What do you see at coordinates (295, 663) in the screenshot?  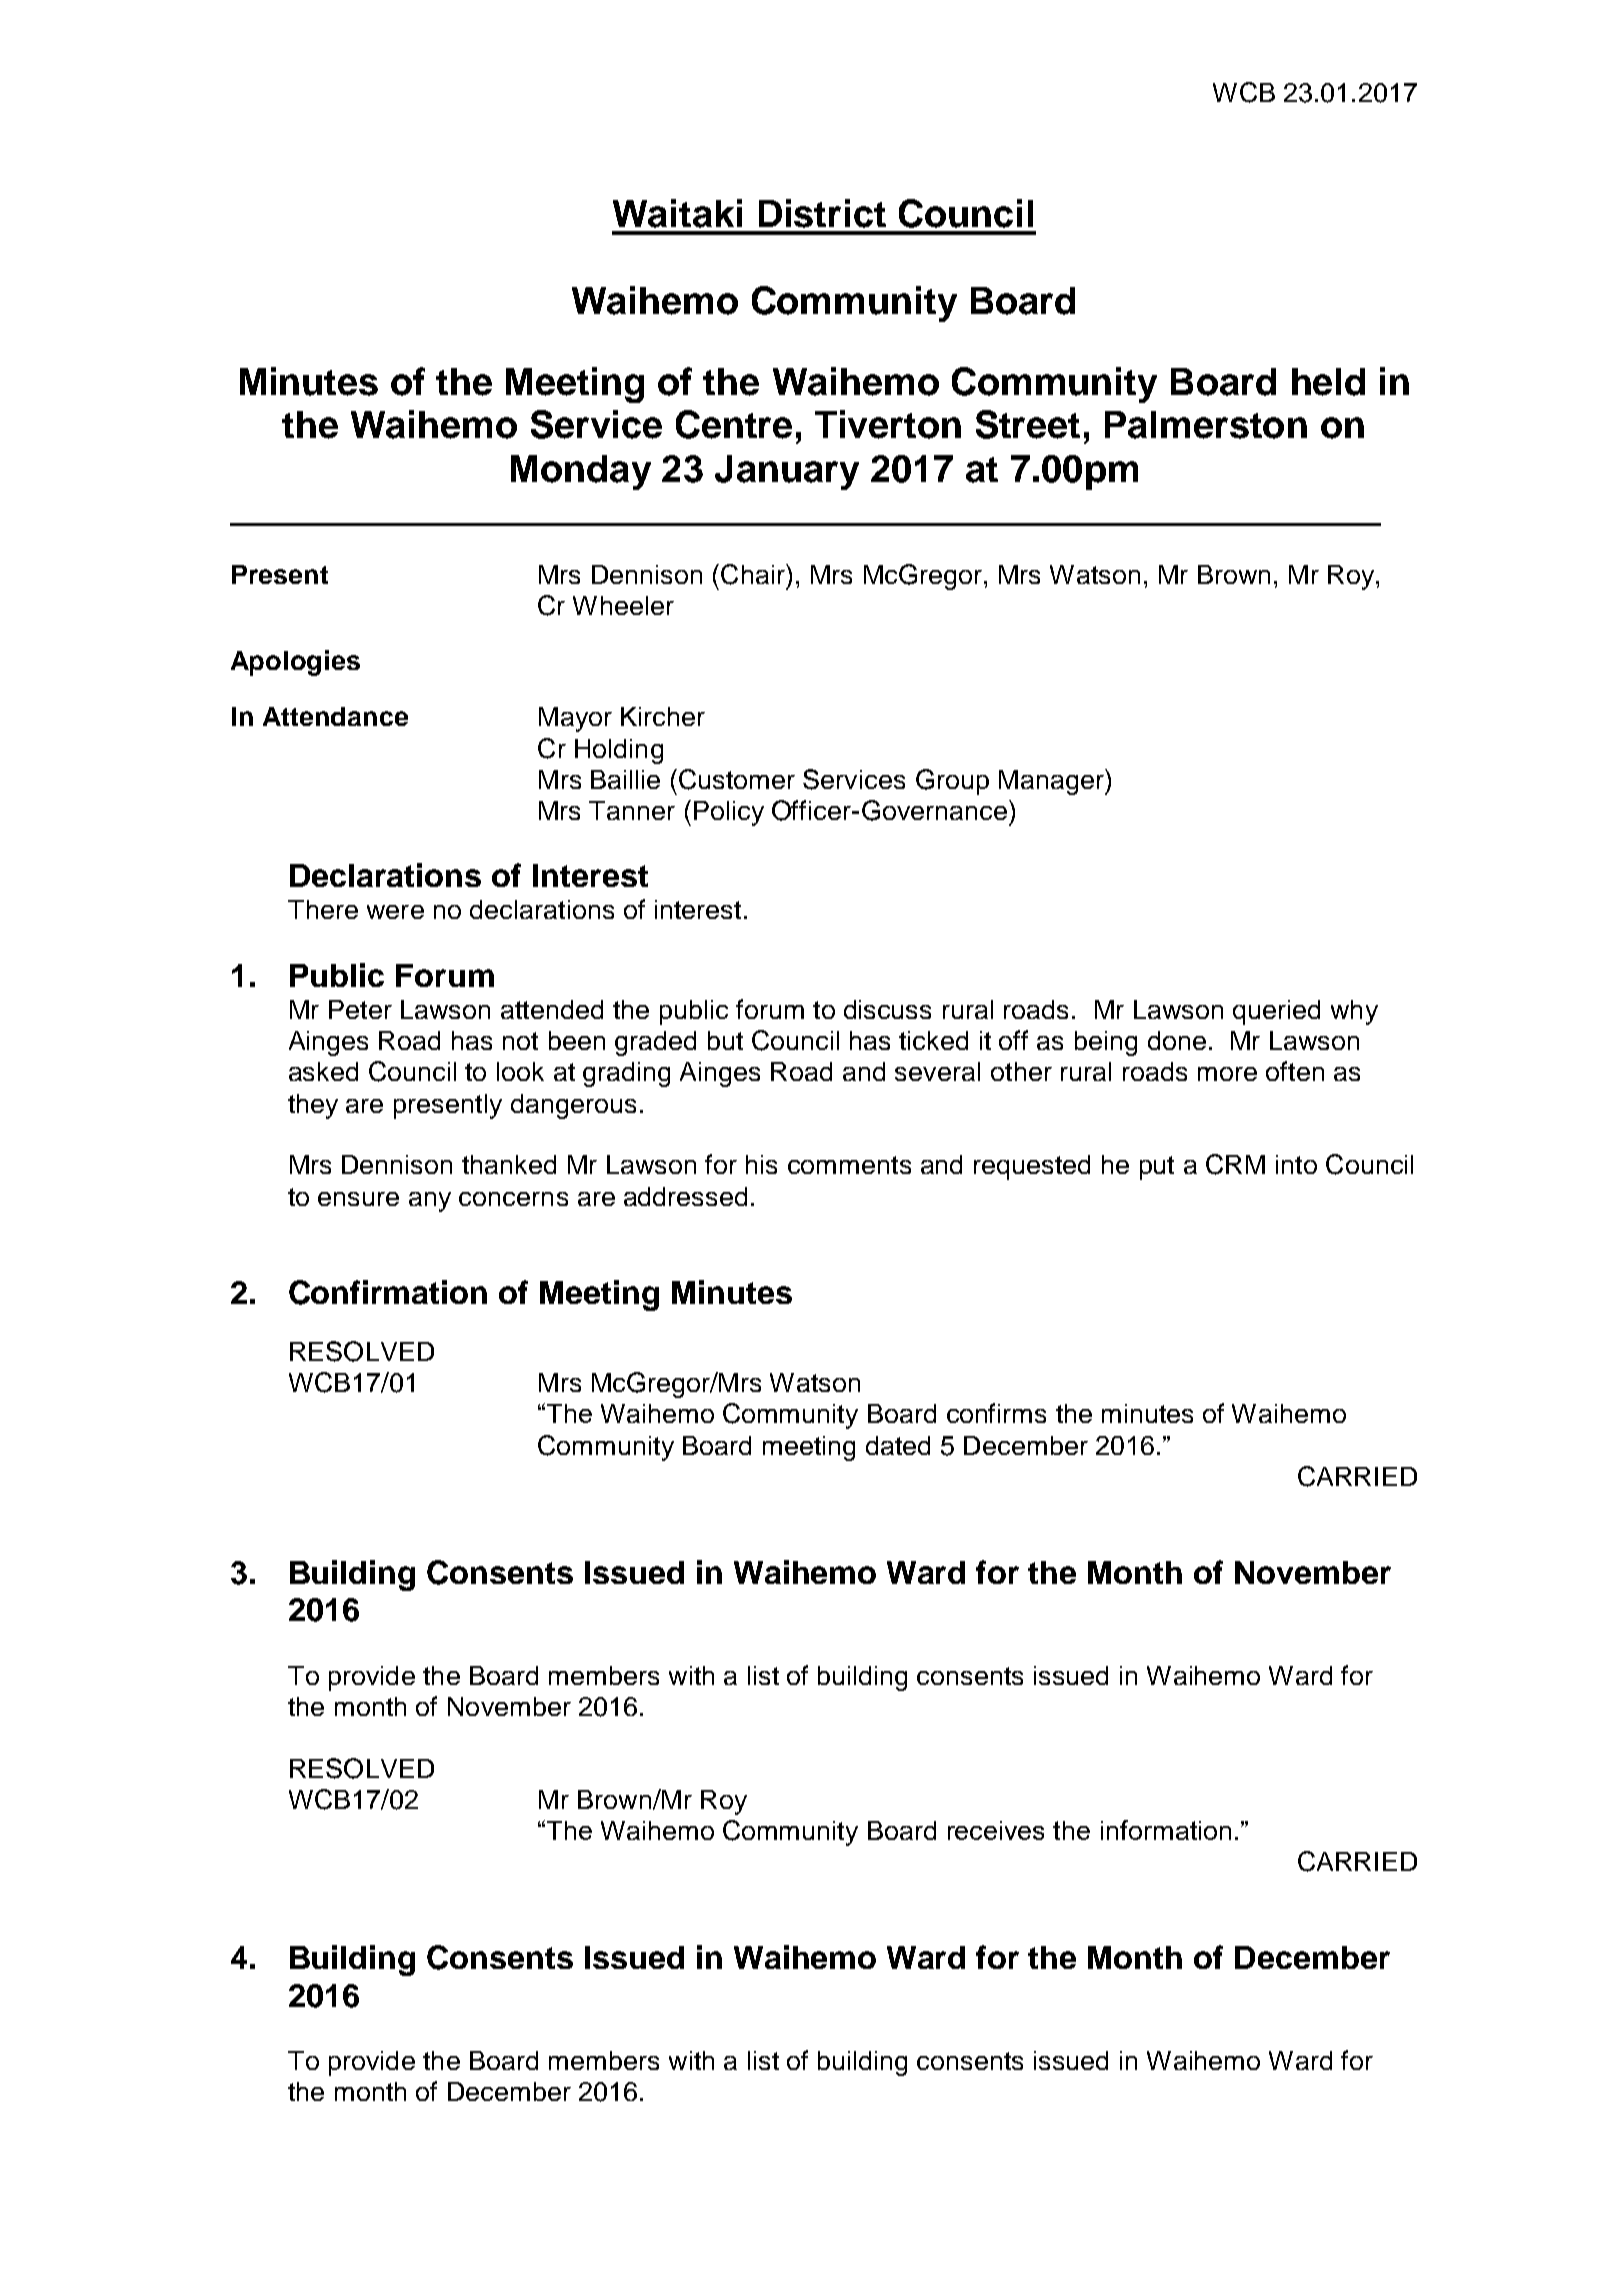 I see `Apologies` at bounding box center [295, 663].
